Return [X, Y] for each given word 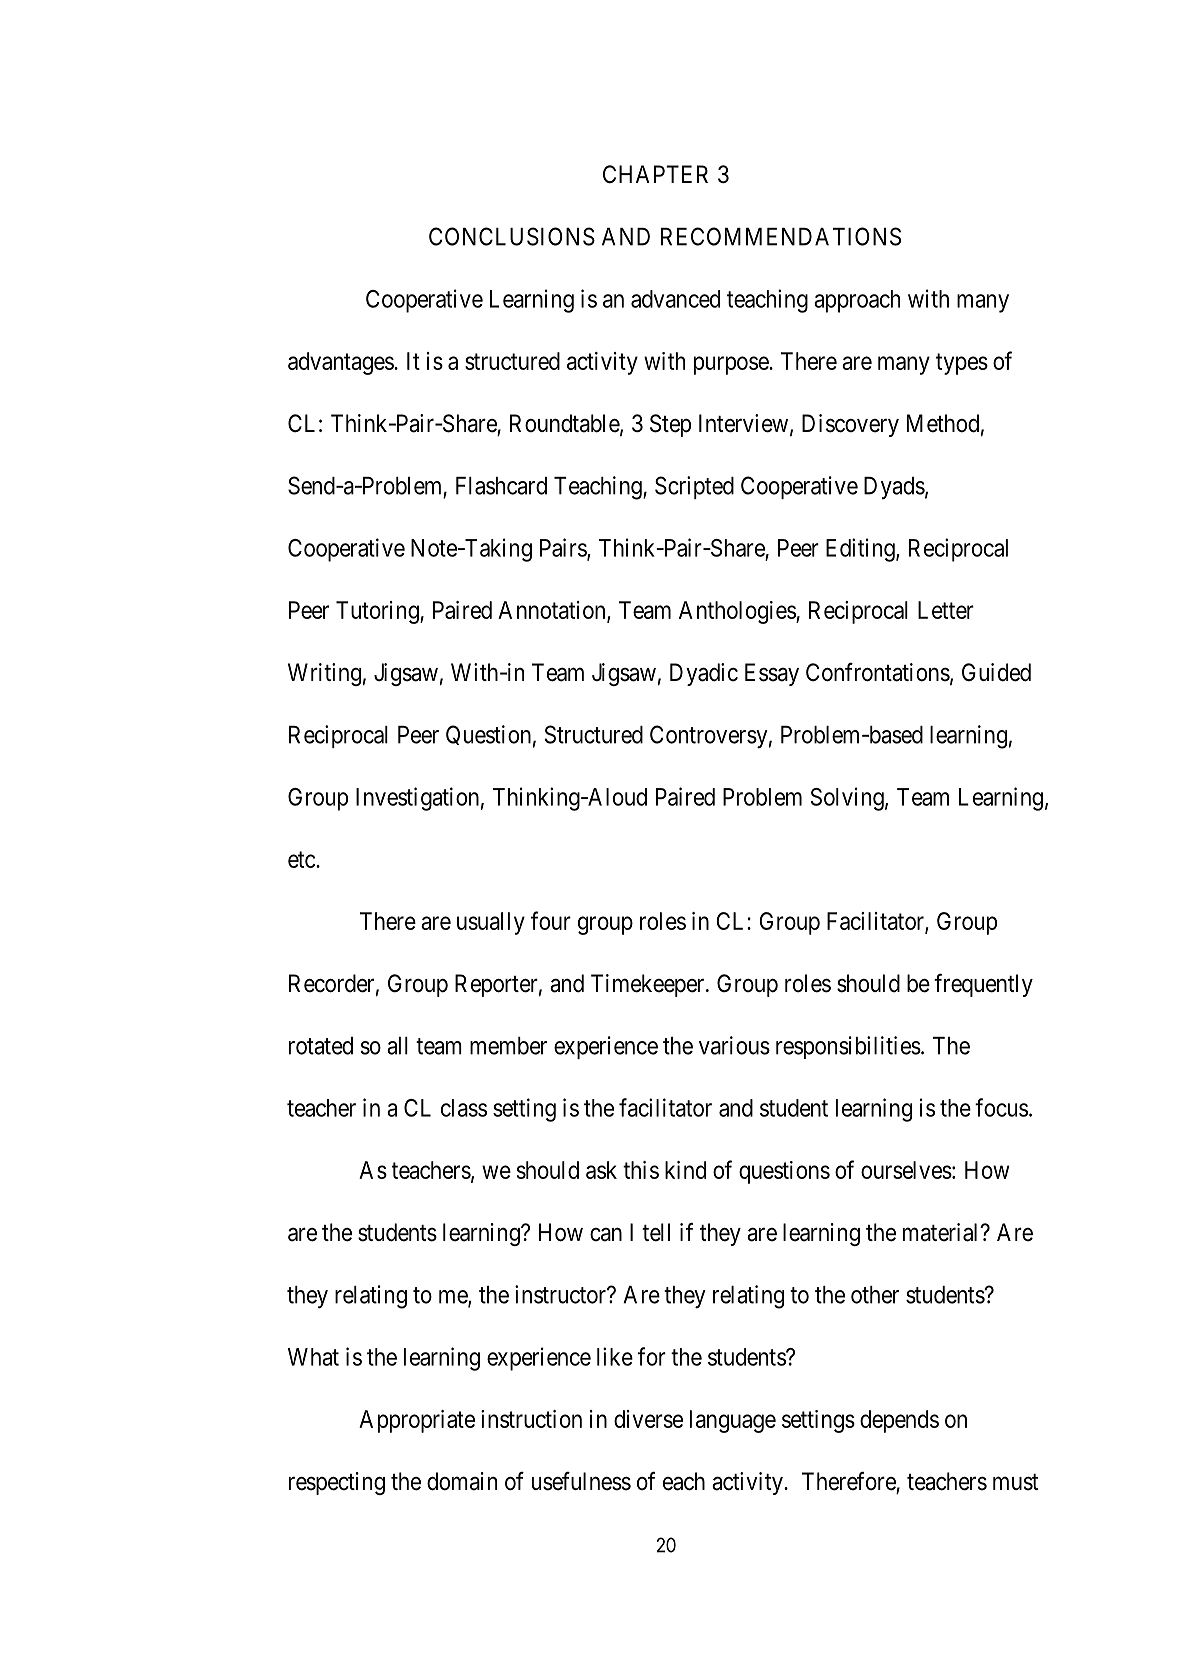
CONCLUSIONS [512, 236]
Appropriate [417, 1421]
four [551, 920]
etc [302, 859]
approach [857, 301]
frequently [983, 985]
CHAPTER [655, 174]
